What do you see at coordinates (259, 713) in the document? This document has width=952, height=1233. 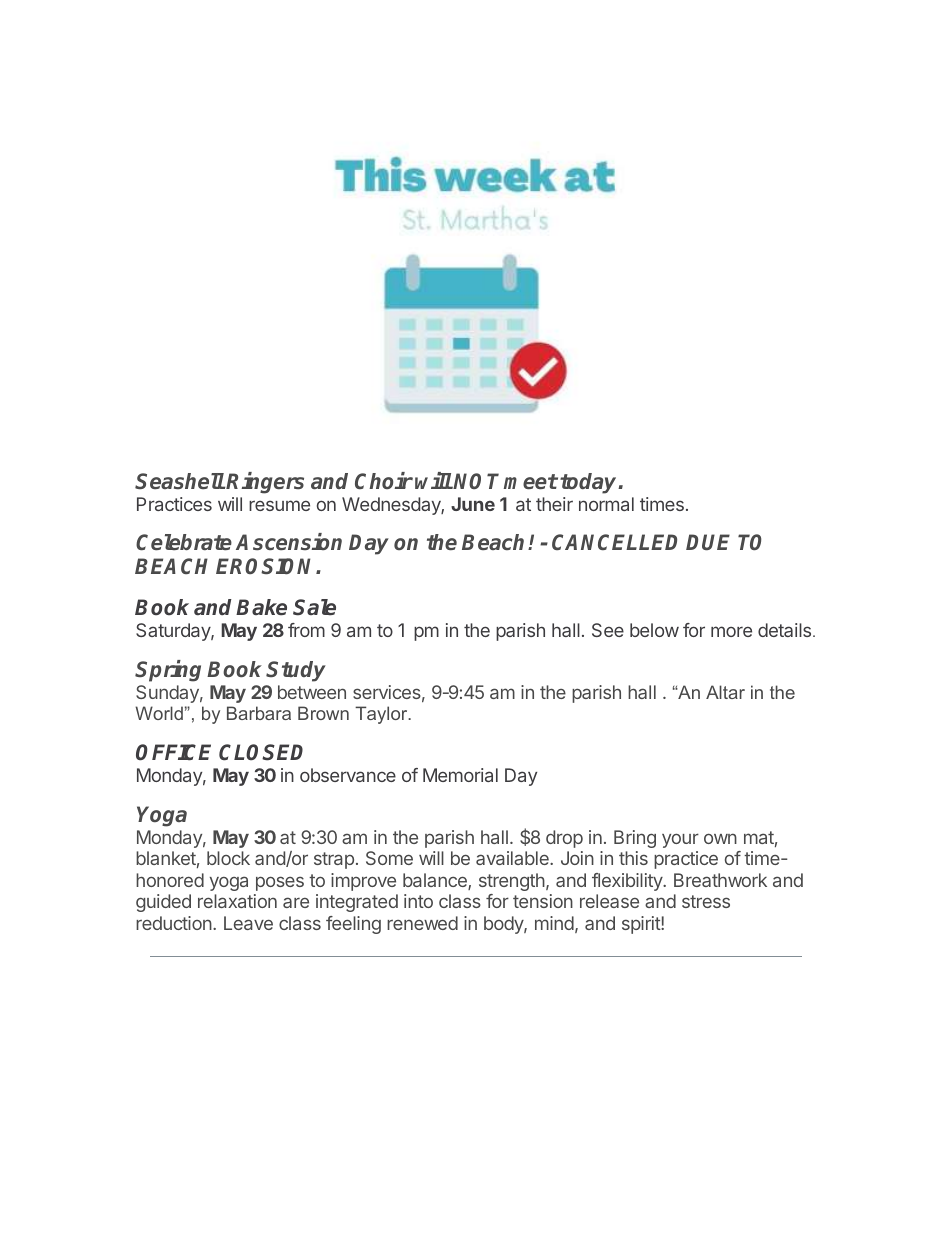 I see `Barbara` at bounding box center [259, 713].
